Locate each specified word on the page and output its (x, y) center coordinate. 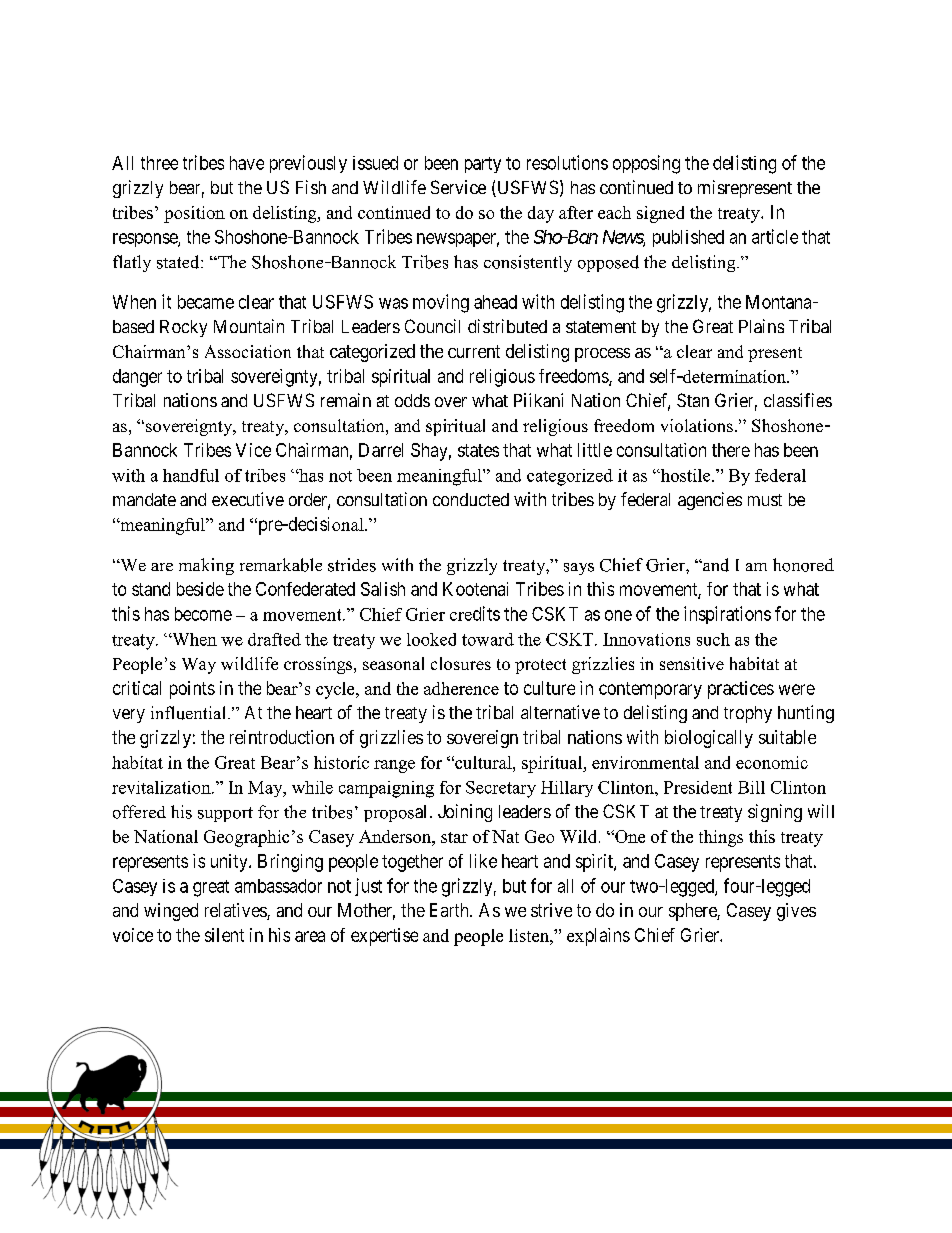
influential (188, 713)
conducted (471, 499)
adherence (461, 688)
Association (248, 351)
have (247, 163)
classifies (798, 400)
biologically (709, 739)
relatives (236, 911)
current (474, 351)
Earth (450, 910)
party (483, 165)
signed (660, 214)
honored (803, 565)
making (206, 566)
